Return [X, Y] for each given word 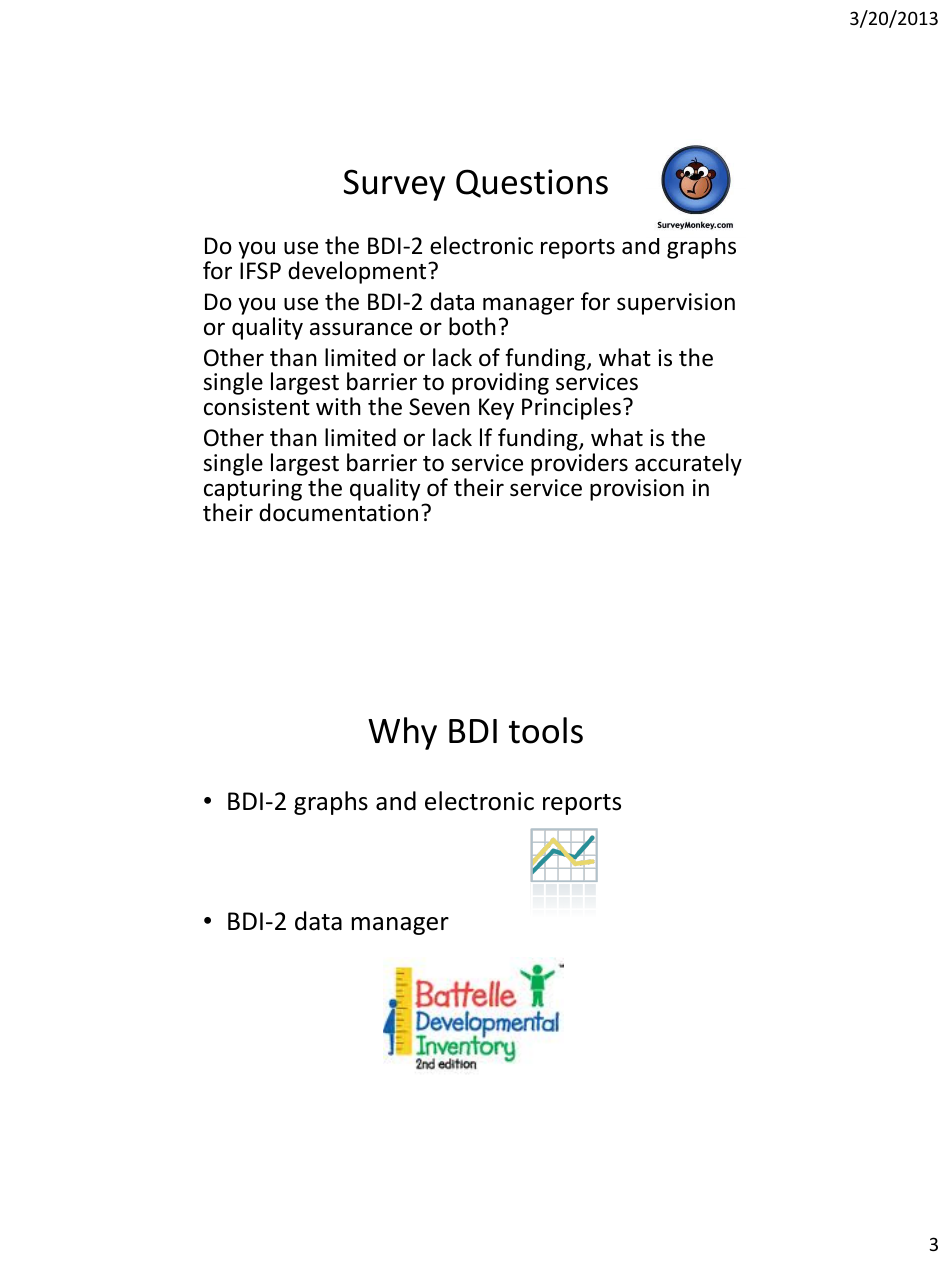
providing [500, 383]
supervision [676, 304]
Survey [394, 185]
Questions [532, 183]
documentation [338, 512]
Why [402, 733]
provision [637, 490]
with [338, 406]
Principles [571, 408]
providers [579, 464]
